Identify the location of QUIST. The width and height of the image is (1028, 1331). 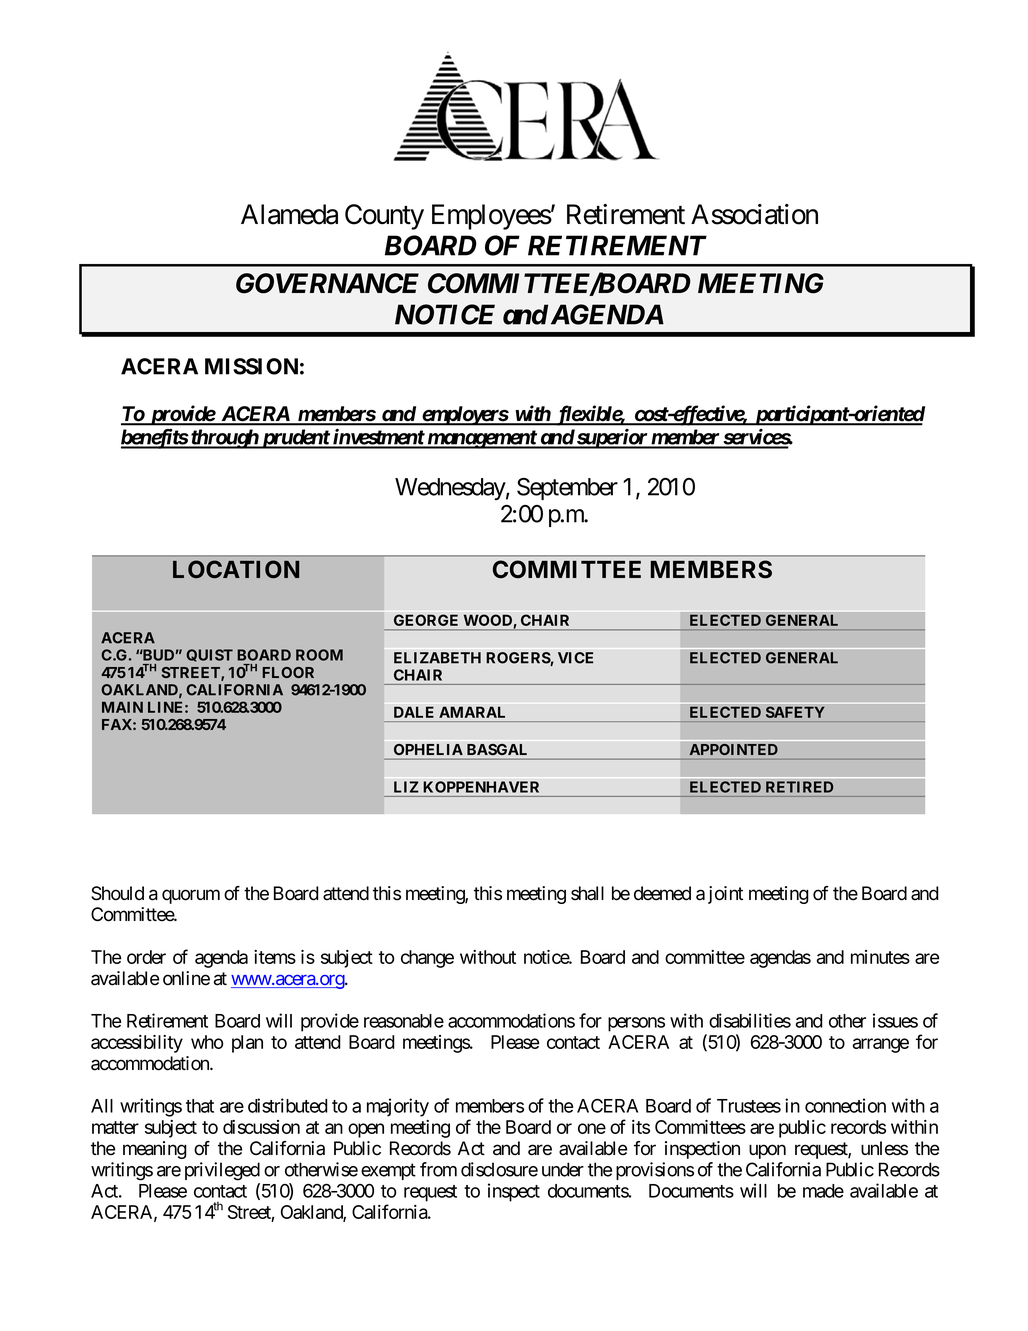
(209, 655).
